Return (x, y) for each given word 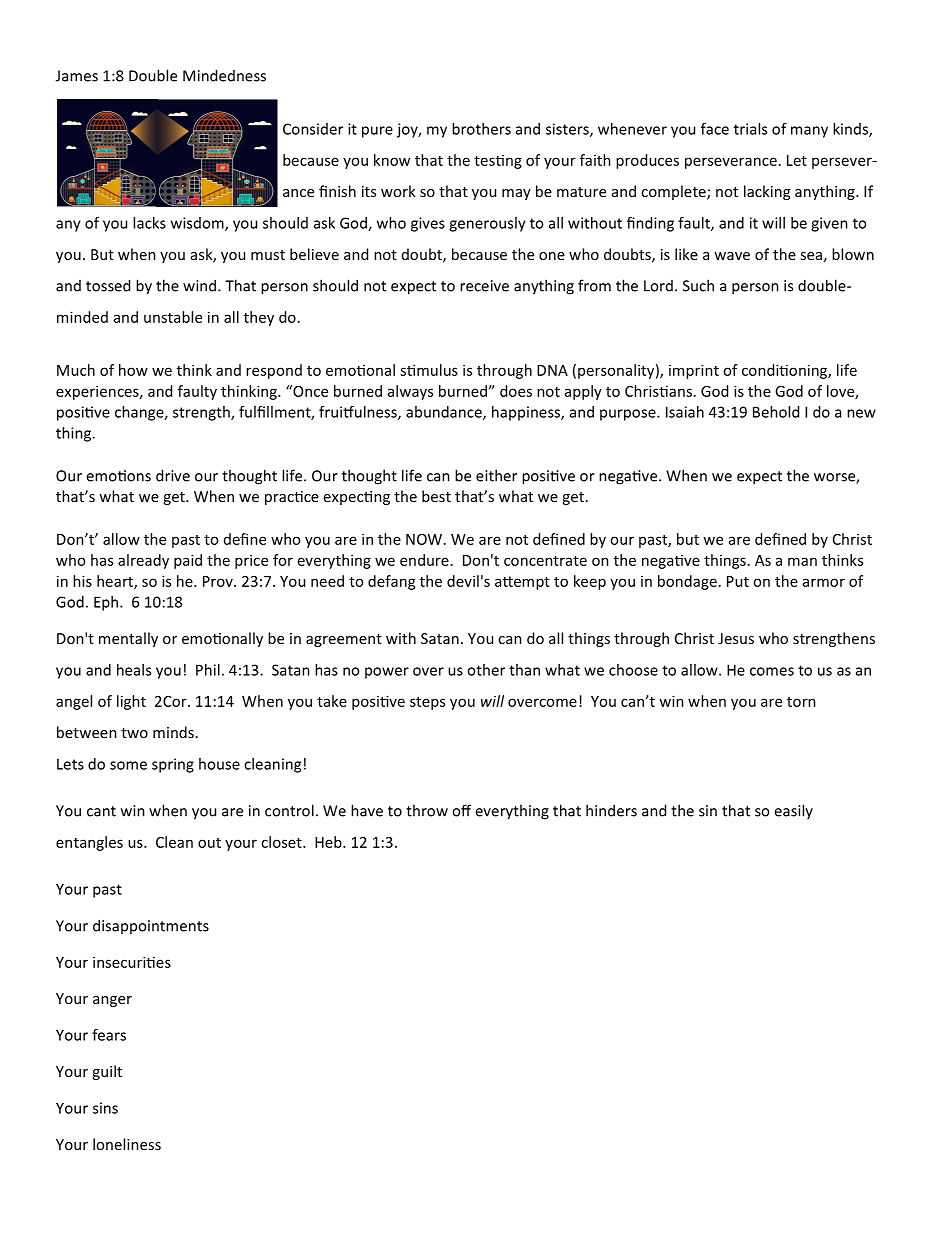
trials (750, 129)
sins (105, 1108)
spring (173, 765)
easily (793, 811)
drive (173, 475)
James (77, 76)
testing (498, 162)
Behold (776, 412)
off (461, 810)
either (496, 475)
